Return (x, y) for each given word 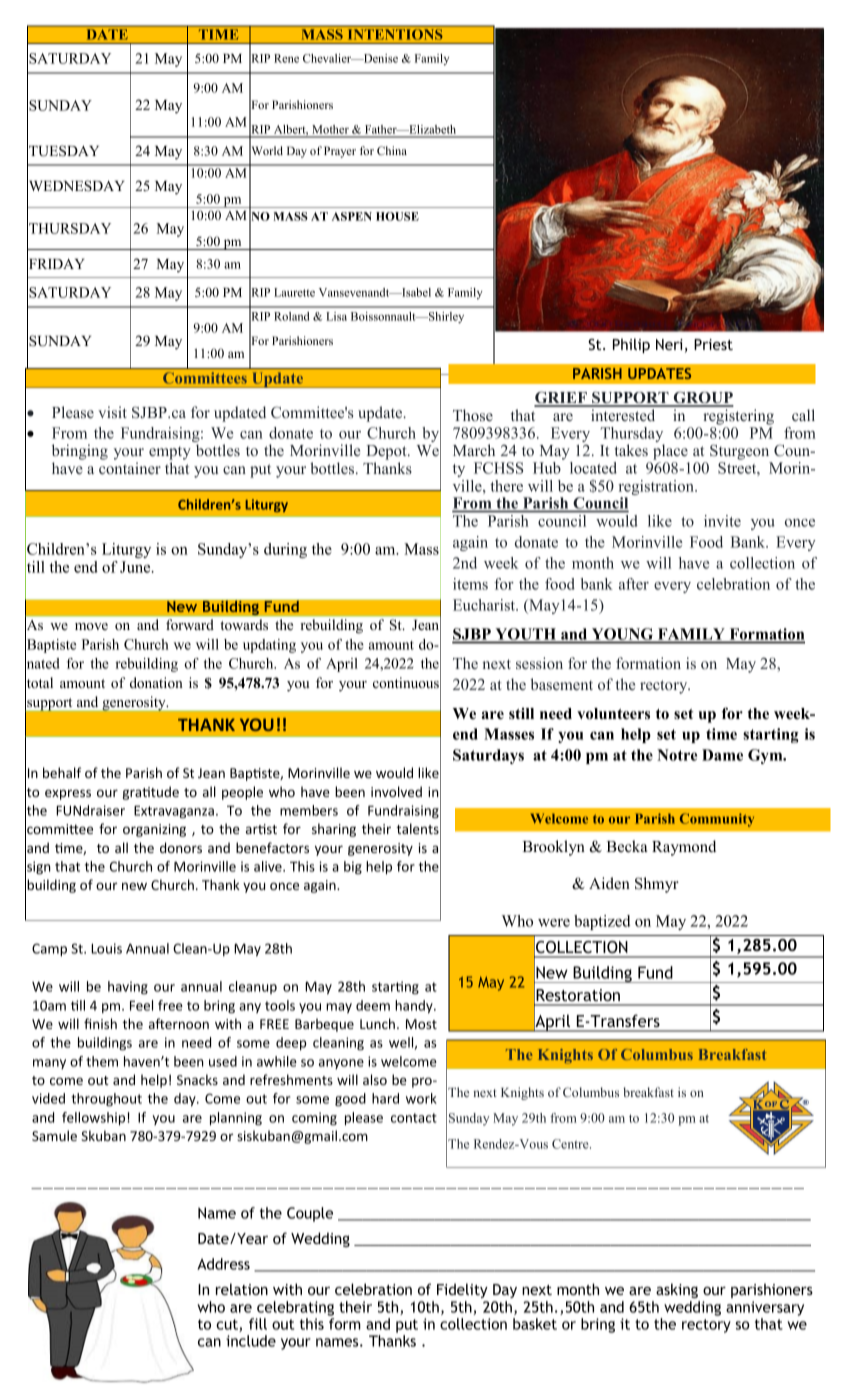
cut (228, 1325)
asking (677, 1290)
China (392, 150)
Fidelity (462, 1290)
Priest (713, 344)
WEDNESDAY (76, 186)
